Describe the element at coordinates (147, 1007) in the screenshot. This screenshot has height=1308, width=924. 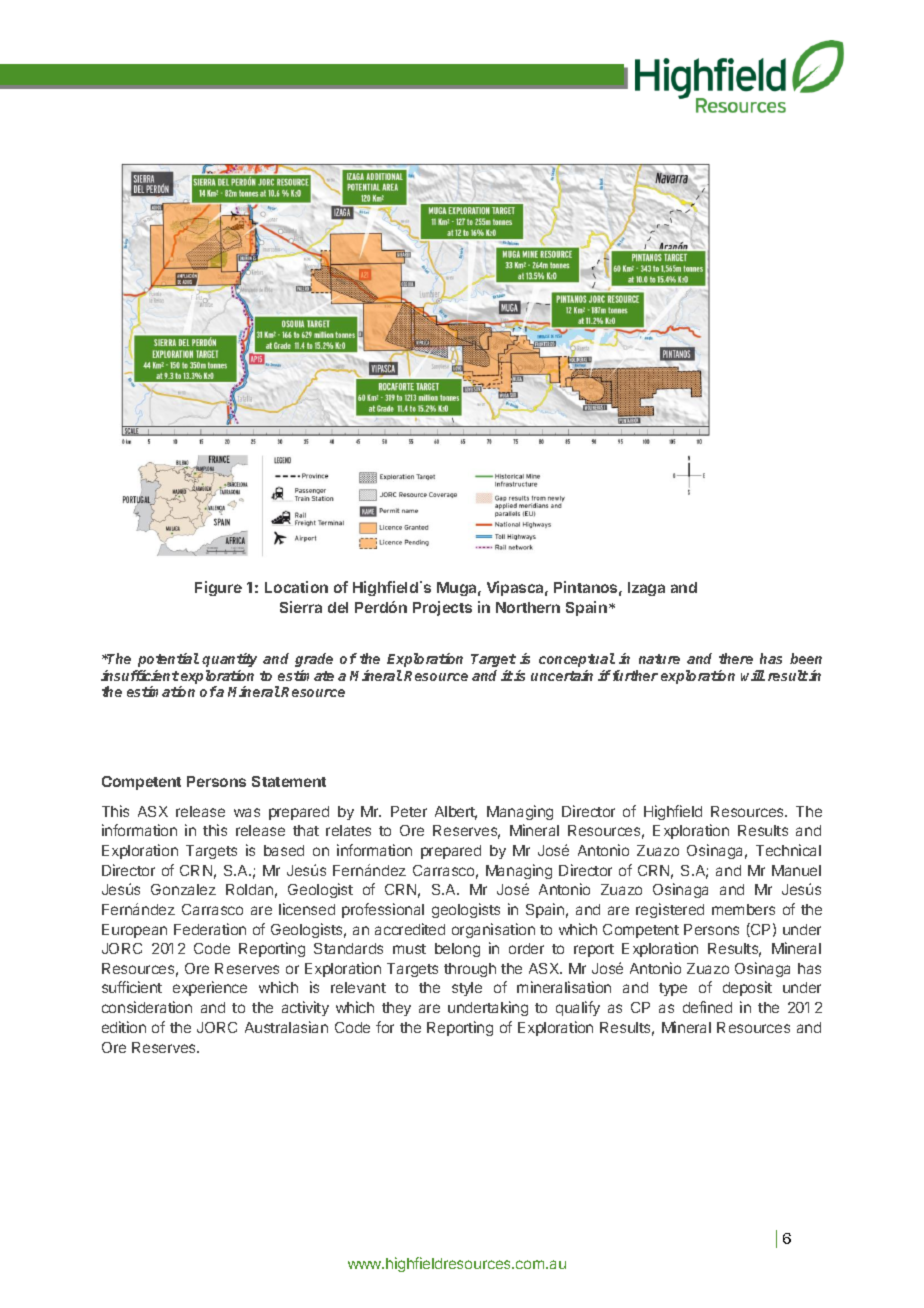
I see `consideration` at that location.
